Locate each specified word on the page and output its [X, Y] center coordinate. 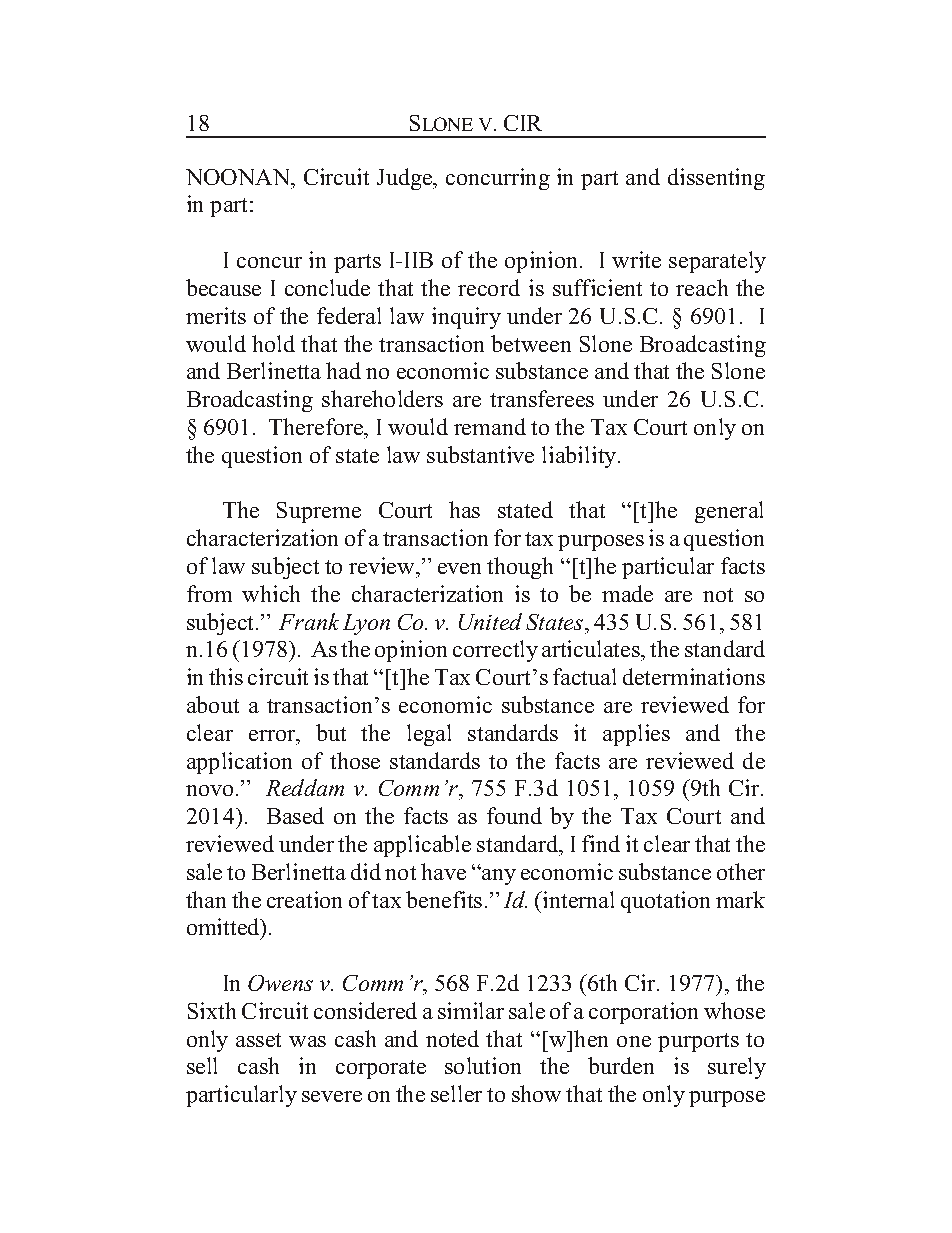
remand [490, 426]
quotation [665, 902]
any [498, 876]
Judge [406, 179]
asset [258, 1040]
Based [295, 815]
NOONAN [239, 177]
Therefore [317, 426]
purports [698, 1042]
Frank [309, 621]
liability [580, 457]
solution [483, 1065]
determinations [694, 676]
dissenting [716, 179]
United [490, 621]
